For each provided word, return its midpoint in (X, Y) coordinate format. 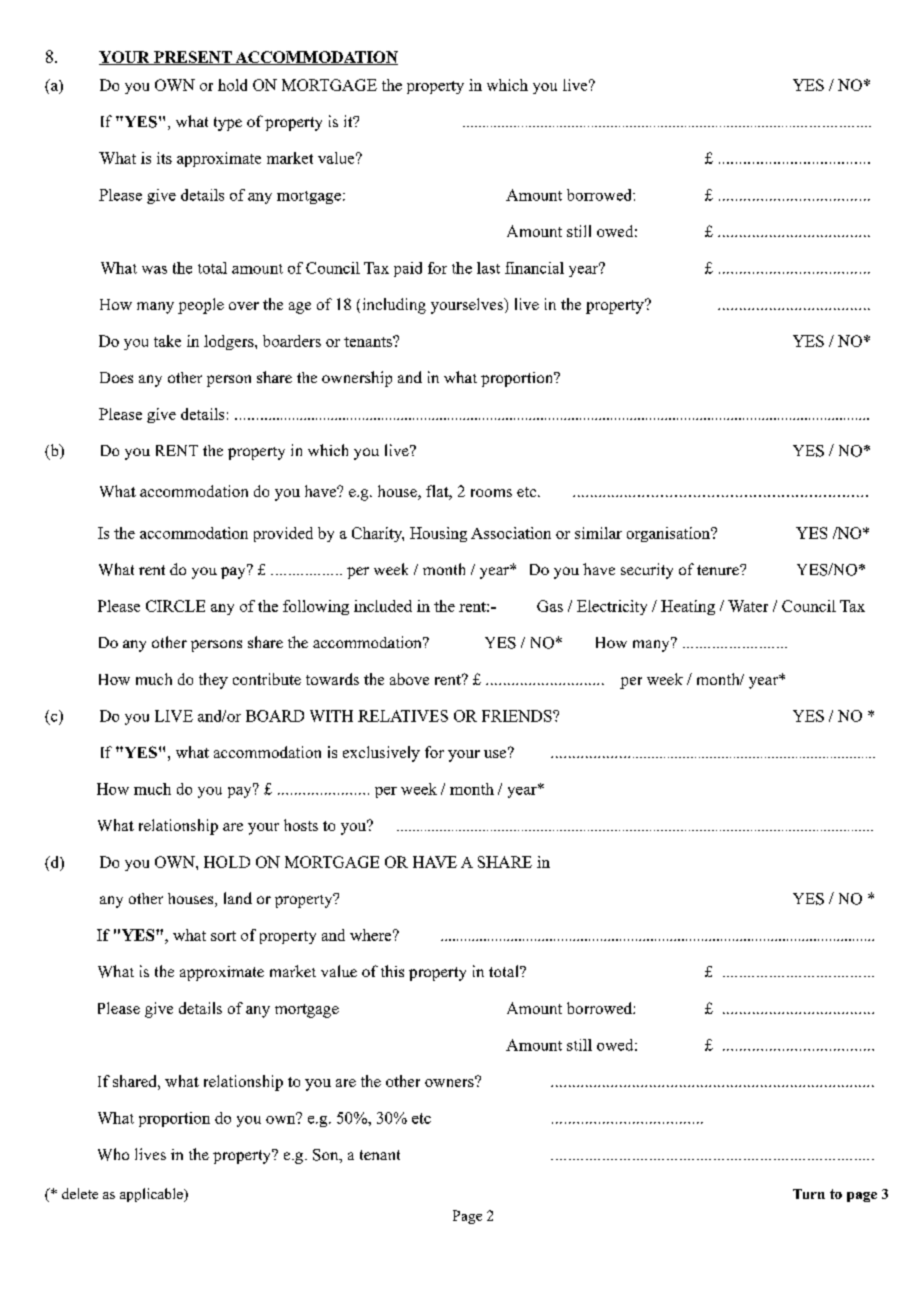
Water (748, 606)
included (383, 606)
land (238, 898)
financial (534, 268)
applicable (152, 1195)
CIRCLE (175, 606)
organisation (670, 534)
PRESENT (193, 58)
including (394, 306)
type (228, 124)
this (392, 971)
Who (113, 1154)
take (167, 341)
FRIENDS (518, 716)
